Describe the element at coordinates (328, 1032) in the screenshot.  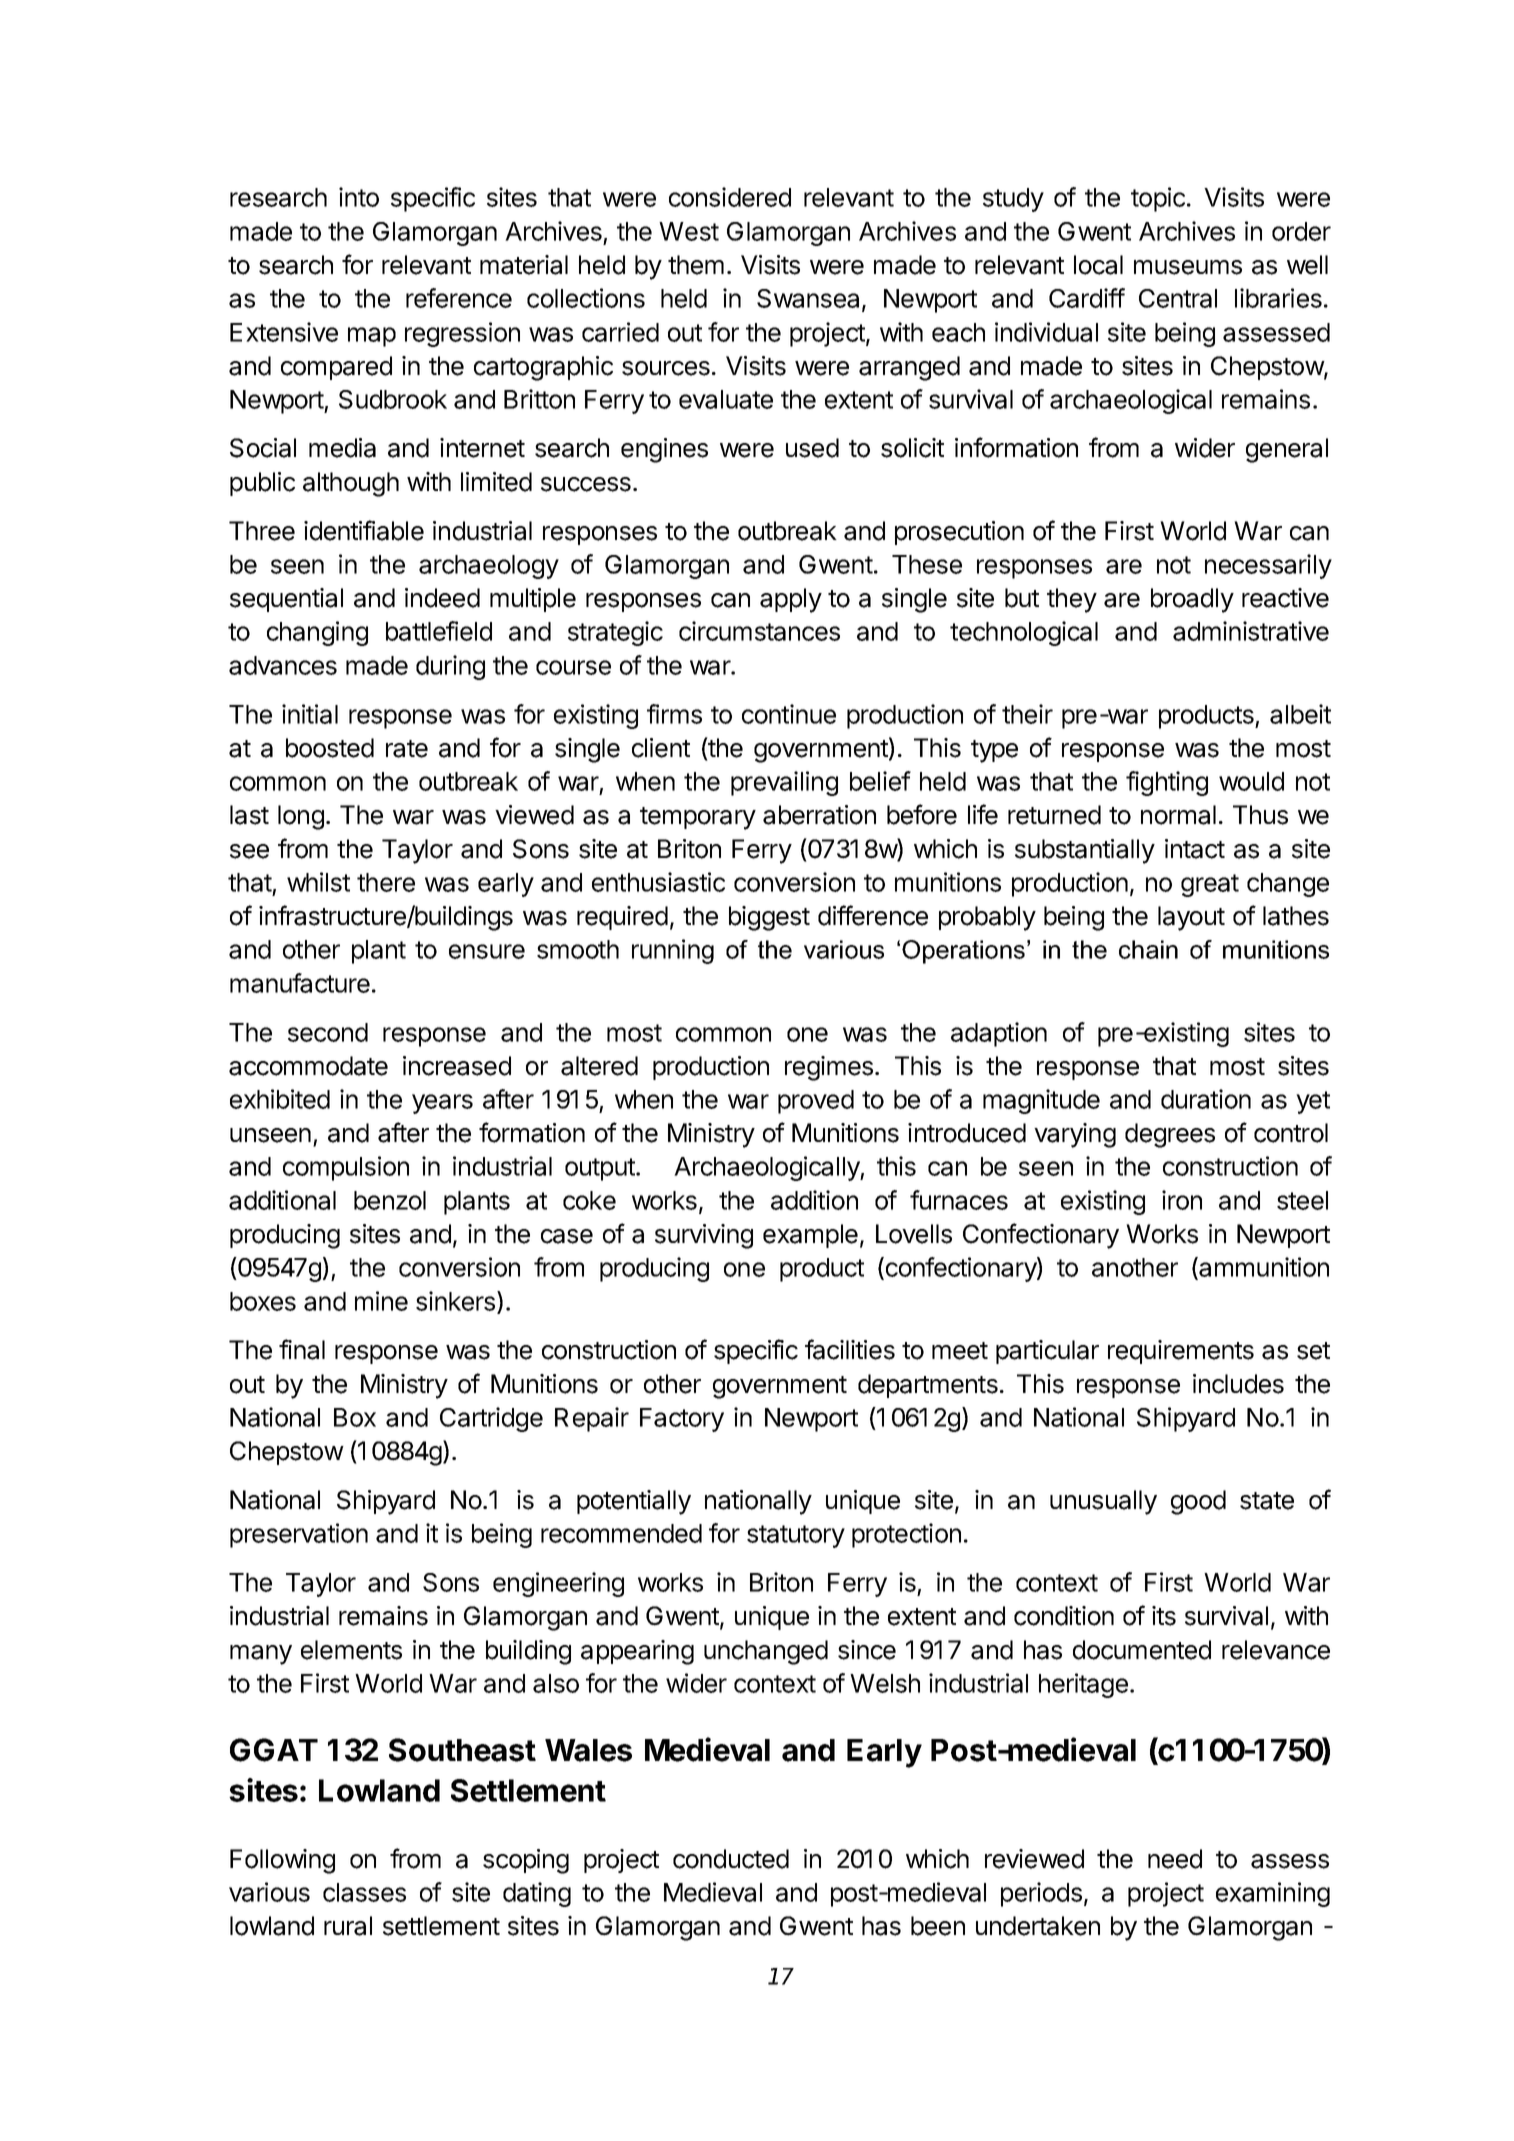
I see `second` at that location.
